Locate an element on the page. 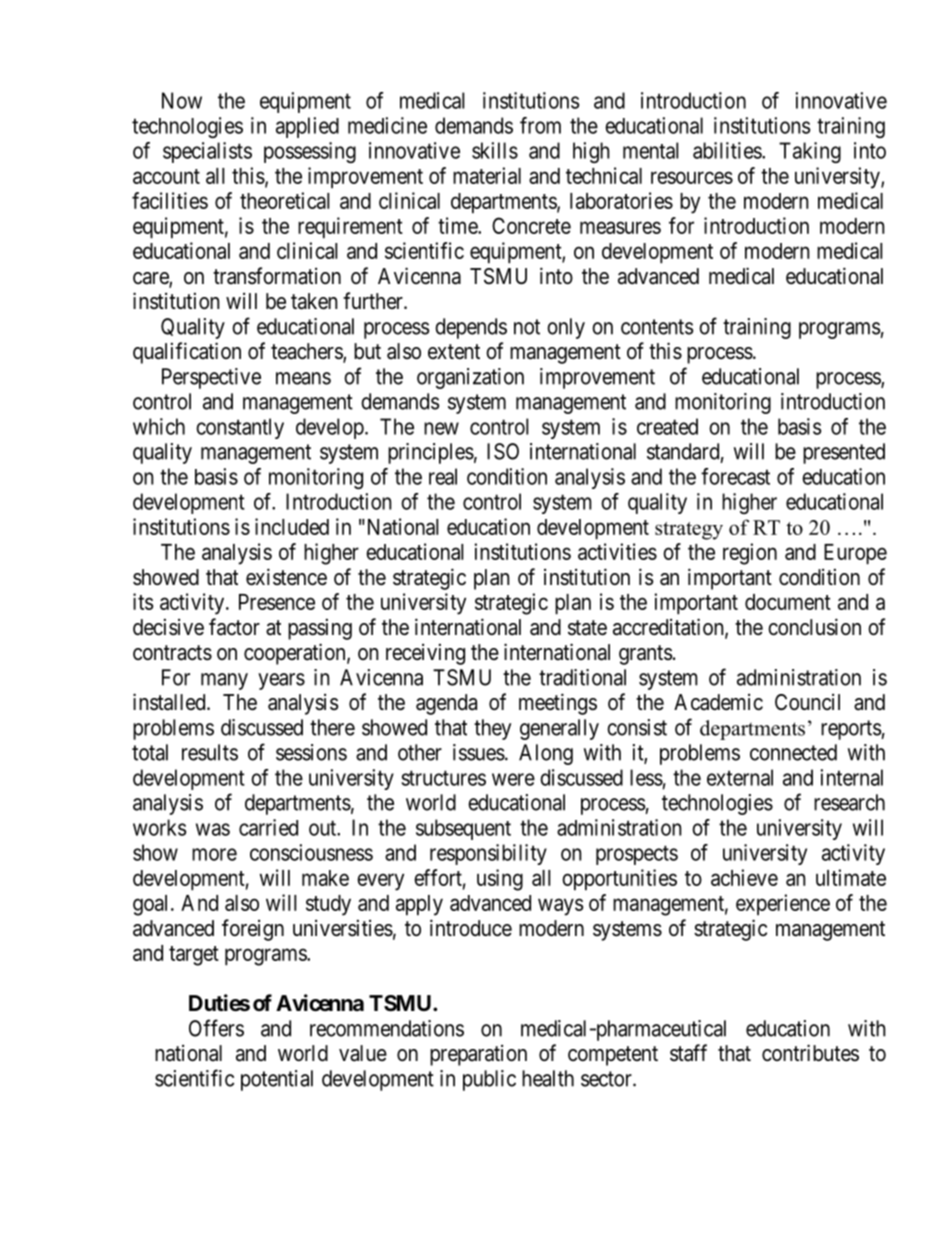 This document has width=952, height=1233. contents is located at coordinates (657, 327).
